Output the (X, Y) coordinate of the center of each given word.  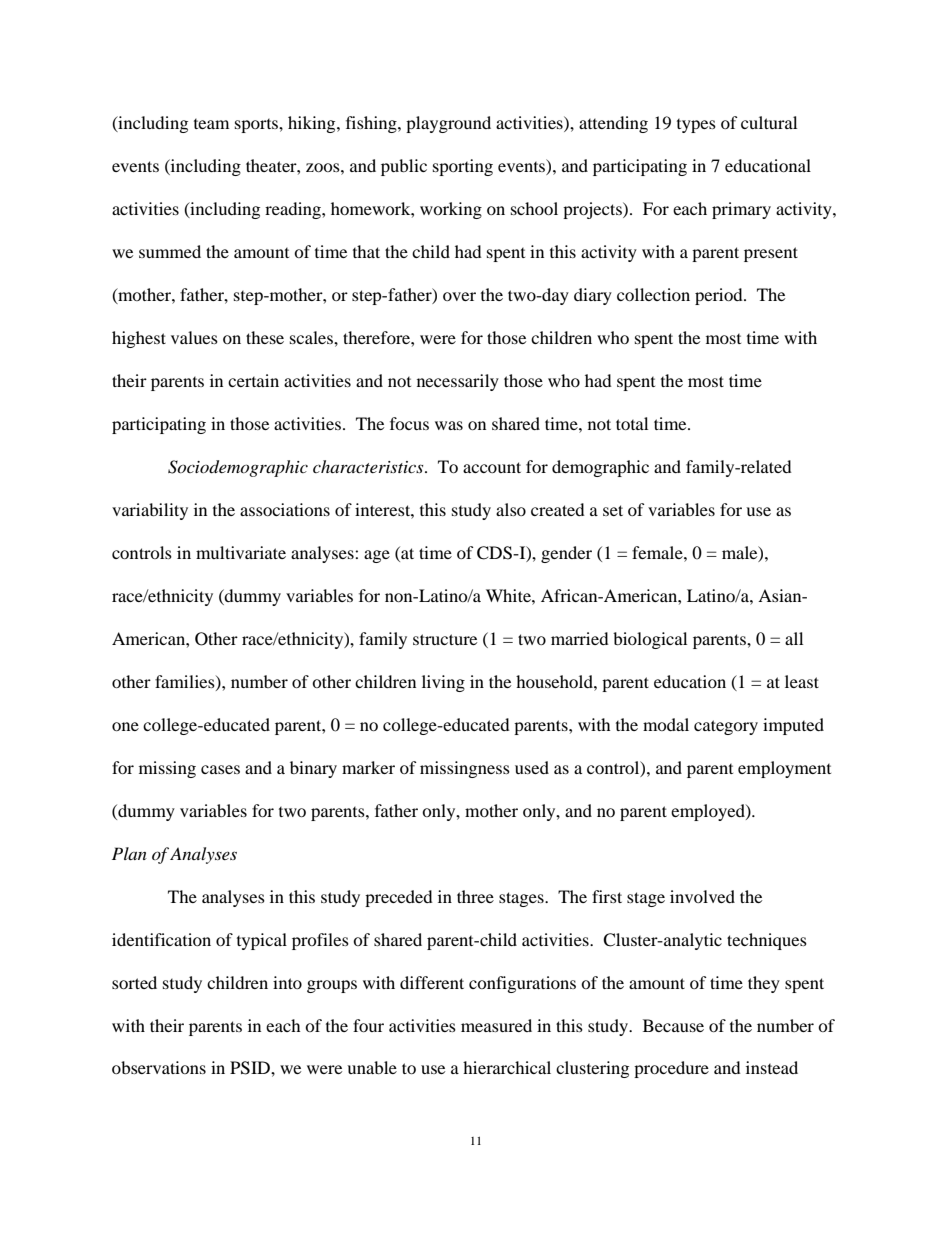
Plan (129, 853)
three (475, 896)
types (696, 126)
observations (159, 1067)
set (613, 510)
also (511, 509)
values (194, 337)
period (720, 296)
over (459, 296)
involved (702, 896)
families (186, 682)
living (443, 683)
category (726, 727)
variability (150, 511)
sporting (463, 167)
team (211, 124)
